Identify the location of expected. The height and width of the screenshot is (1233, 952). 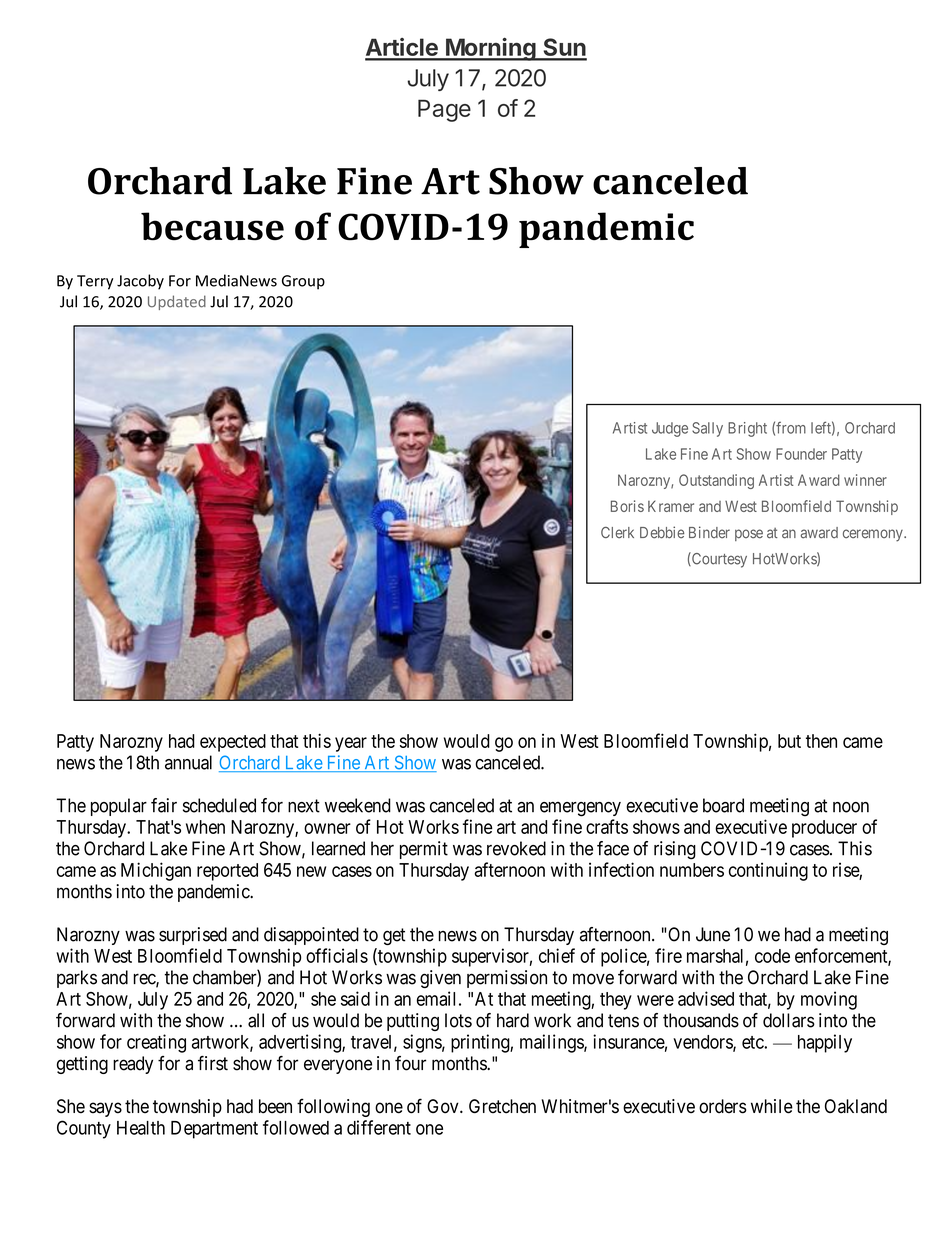
(233, 743).
